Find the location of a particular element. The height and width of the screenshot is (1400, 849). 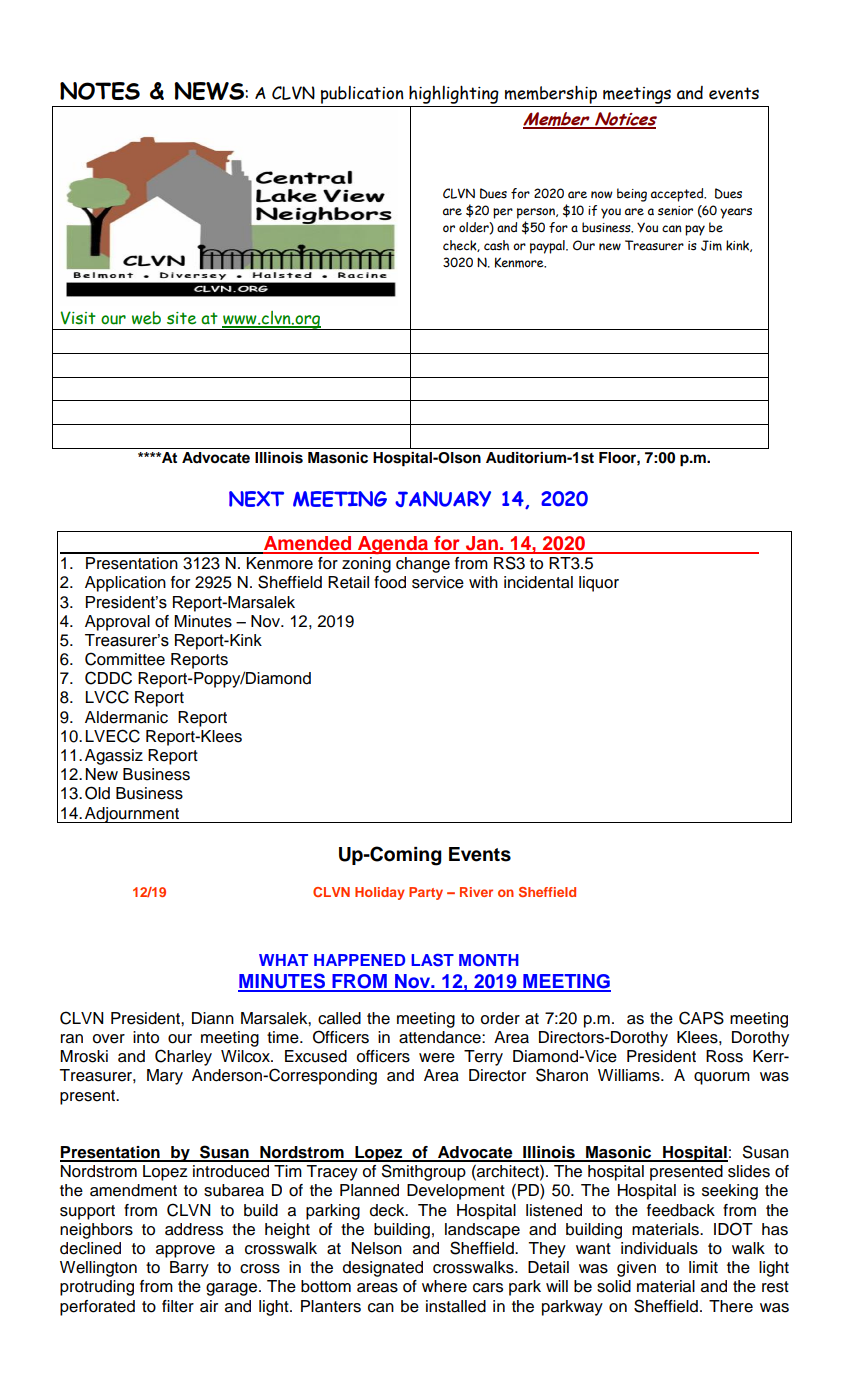

JANUARY is located at coordinates (443, 499).
